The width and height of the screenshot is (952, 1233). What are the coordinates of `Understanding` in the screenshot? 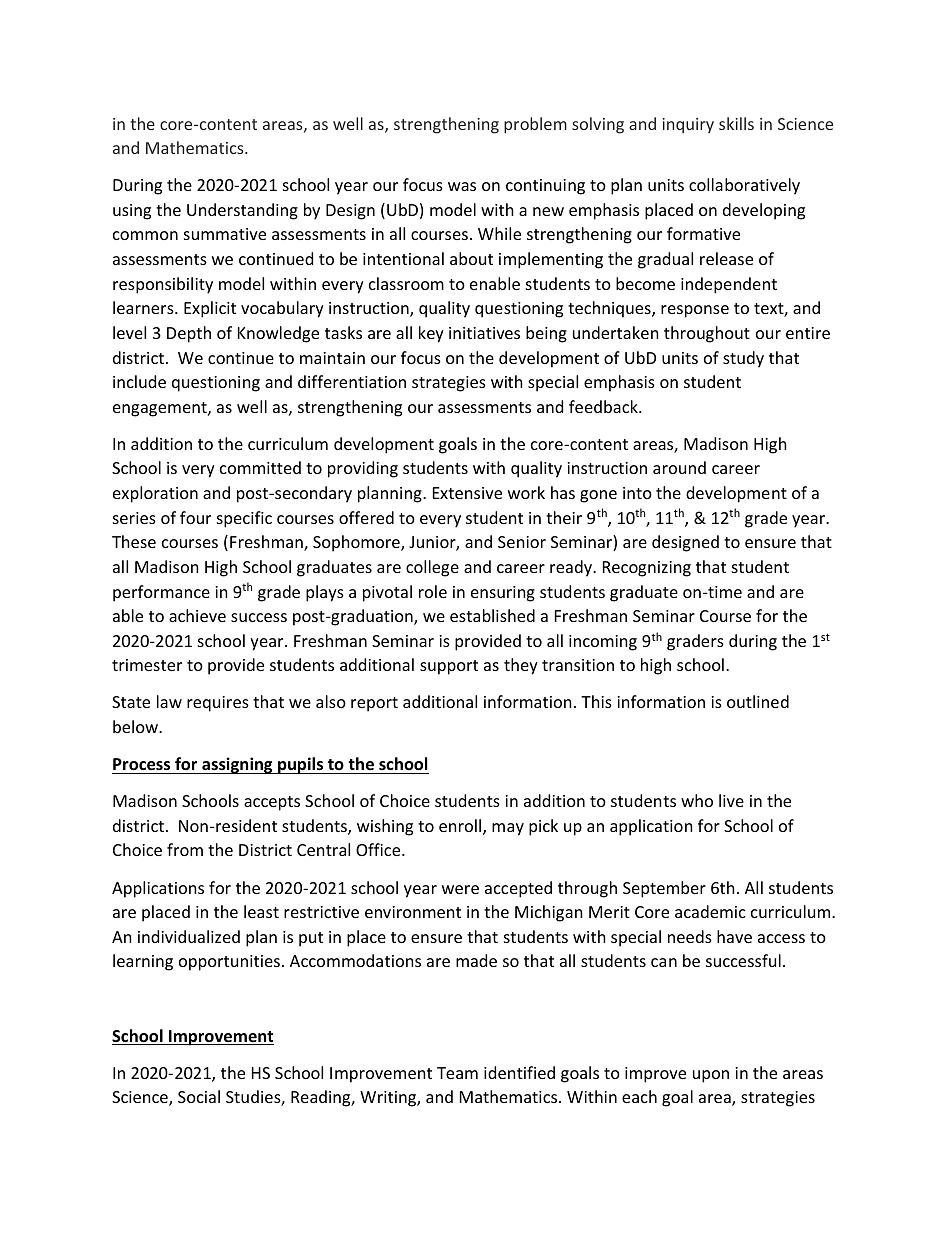 It's located at (242, 211).
